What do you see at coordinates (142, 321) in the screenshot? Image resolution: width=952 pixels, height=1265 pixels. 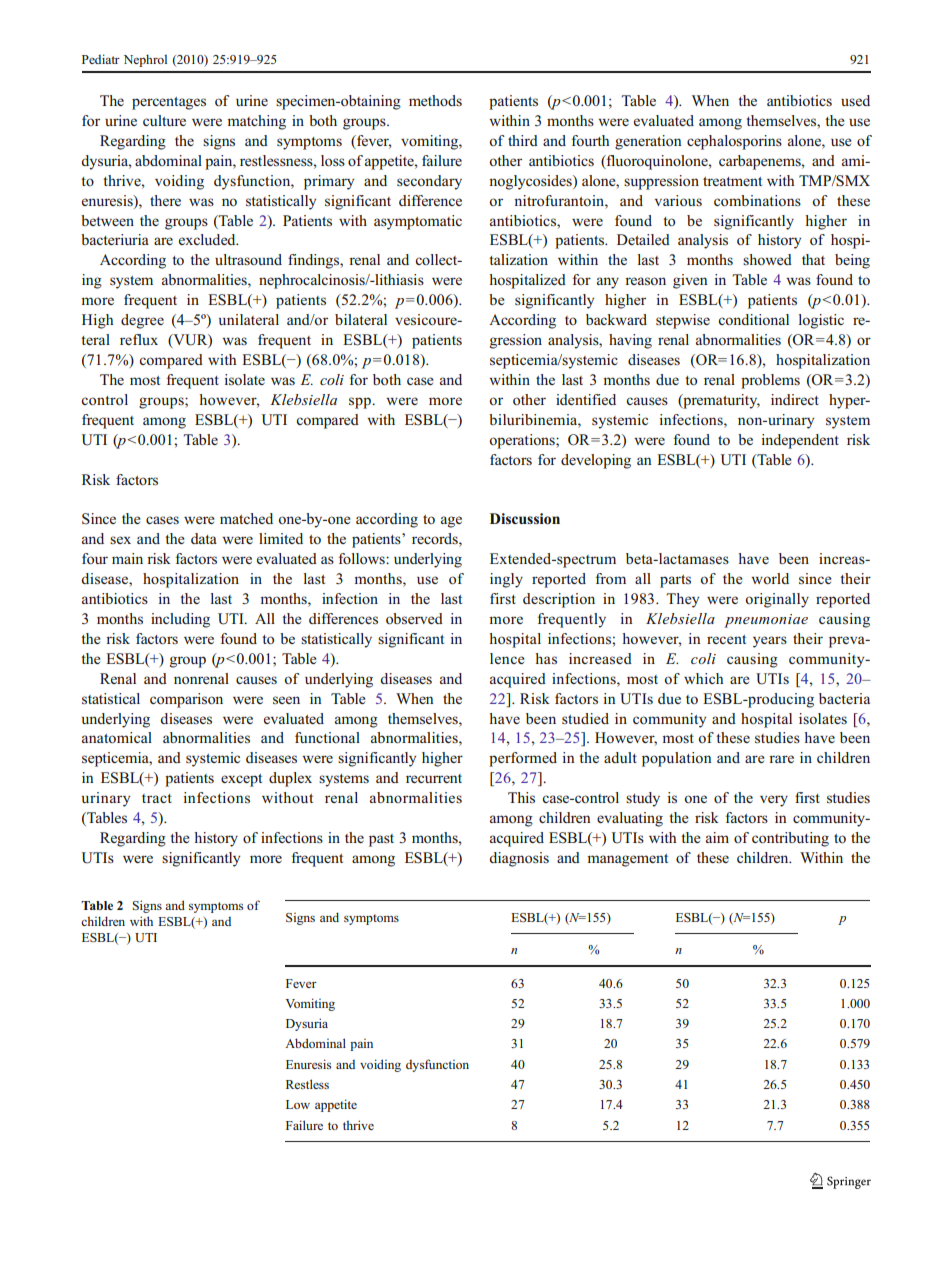 I see `degree` at bounding box center [142, 321].
